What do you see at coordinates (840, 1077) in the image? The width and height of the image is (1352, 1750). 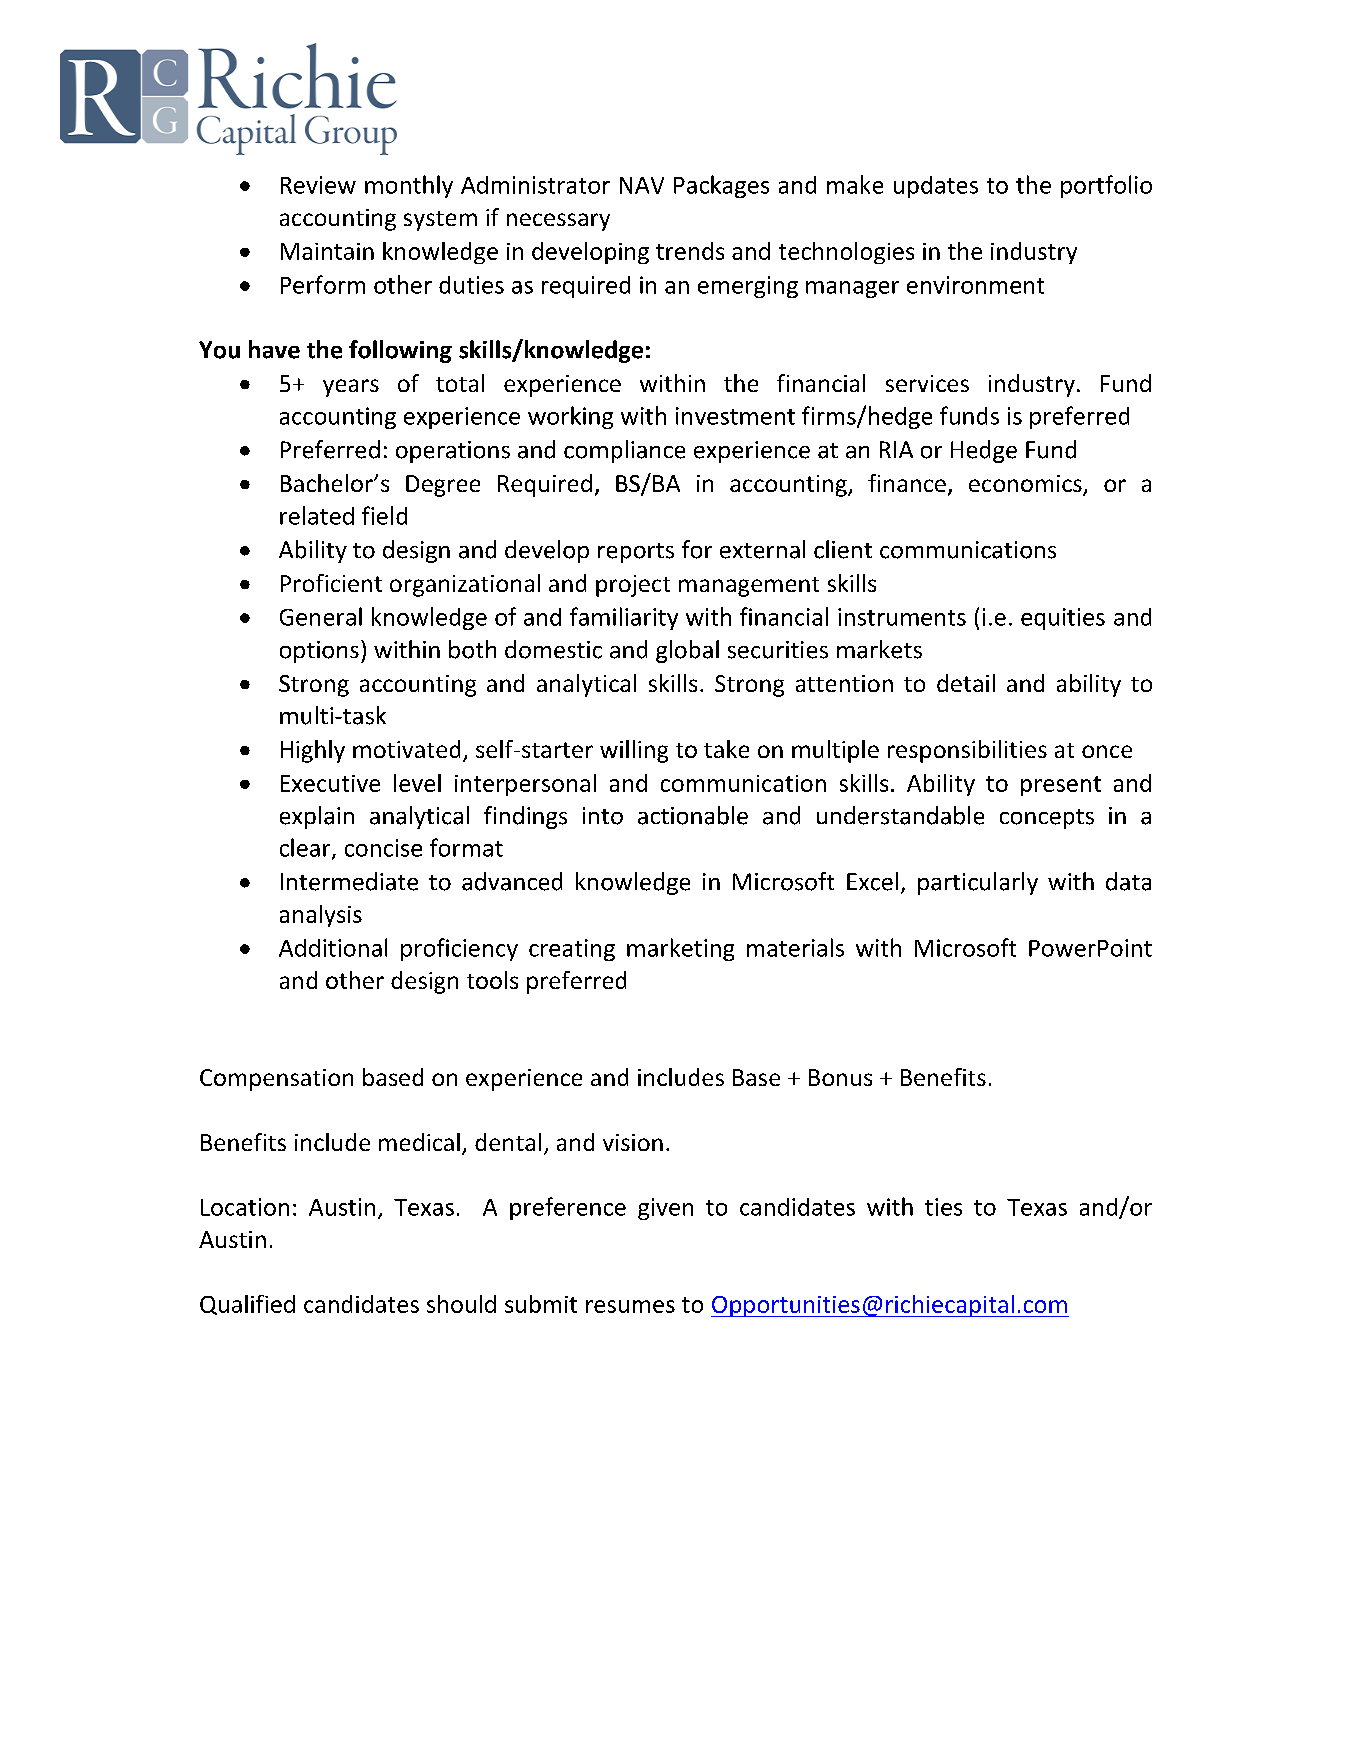 I see `Bonus` at bounding box center [840, 1077].
